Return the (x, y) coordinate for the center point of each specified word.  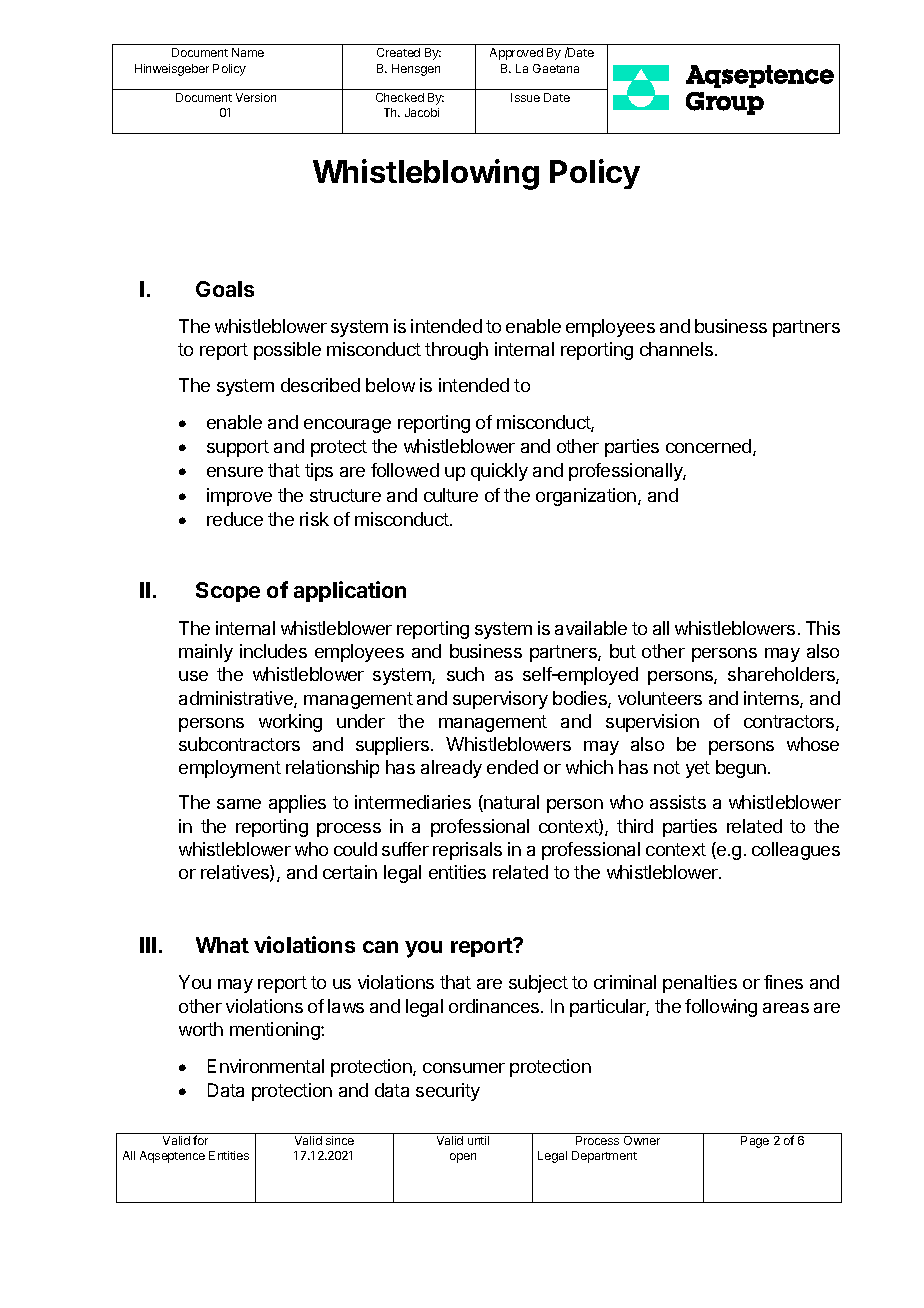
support (238, 448)
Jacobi (422, 112)
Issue (525, 97)
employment (230, 769)
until (478, 1140)
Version (256, 97)
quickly (499, 472)
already (451, 769)
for (200, 1140)
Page (755, 1142)
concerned (708, 446)
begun (741, 769)
